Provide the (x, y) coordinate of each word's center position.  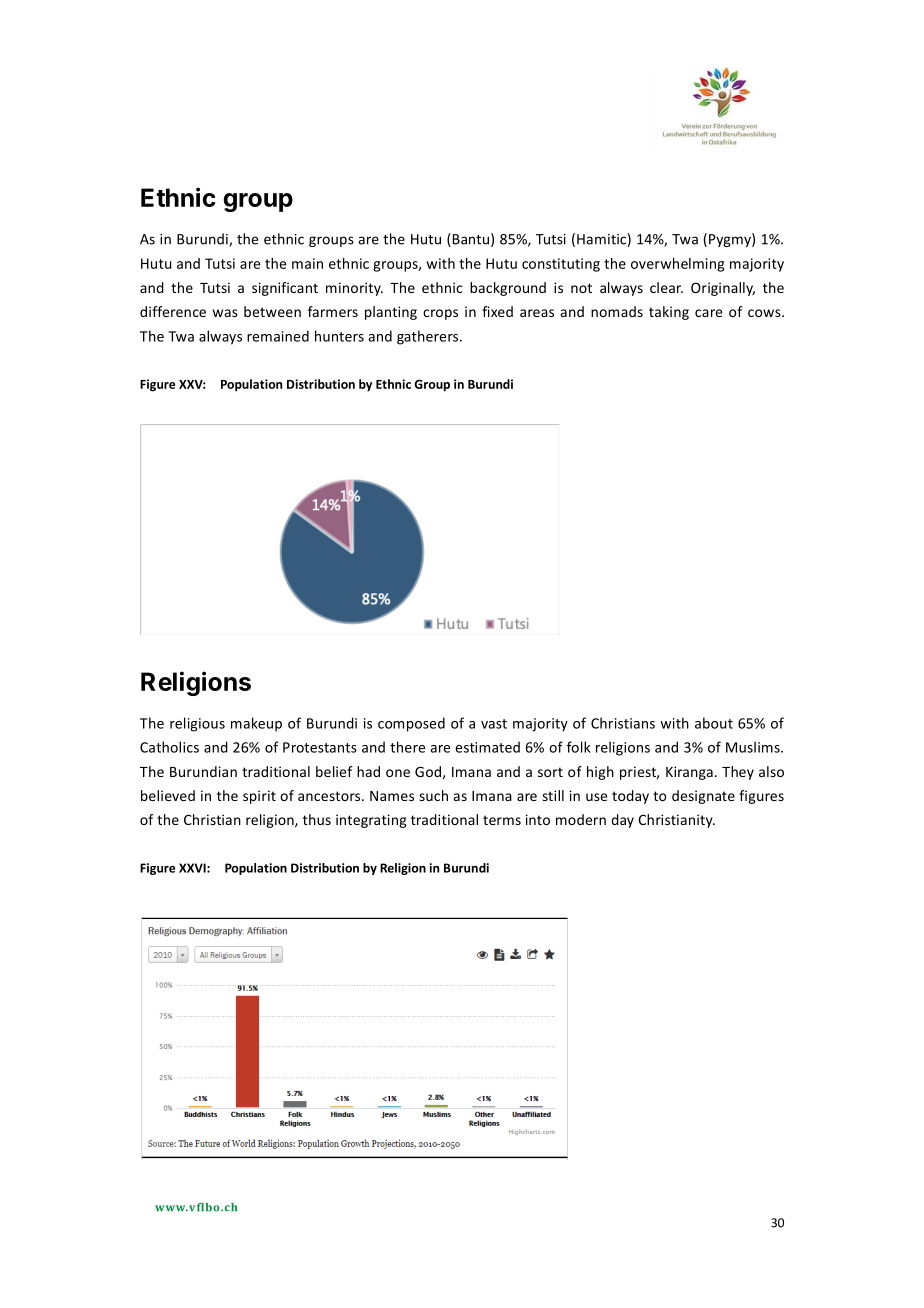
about (714, 723)
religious (197, 724)
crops (440, 314)
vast (494, 724)
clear (666, 287)
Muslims (754, 747)
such (433, 795)
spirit (259, 797)
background (508, 289)
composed (411, 724)
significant (285, 289)
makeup (256, 724)
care (708, 313)
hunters (339, 336)
